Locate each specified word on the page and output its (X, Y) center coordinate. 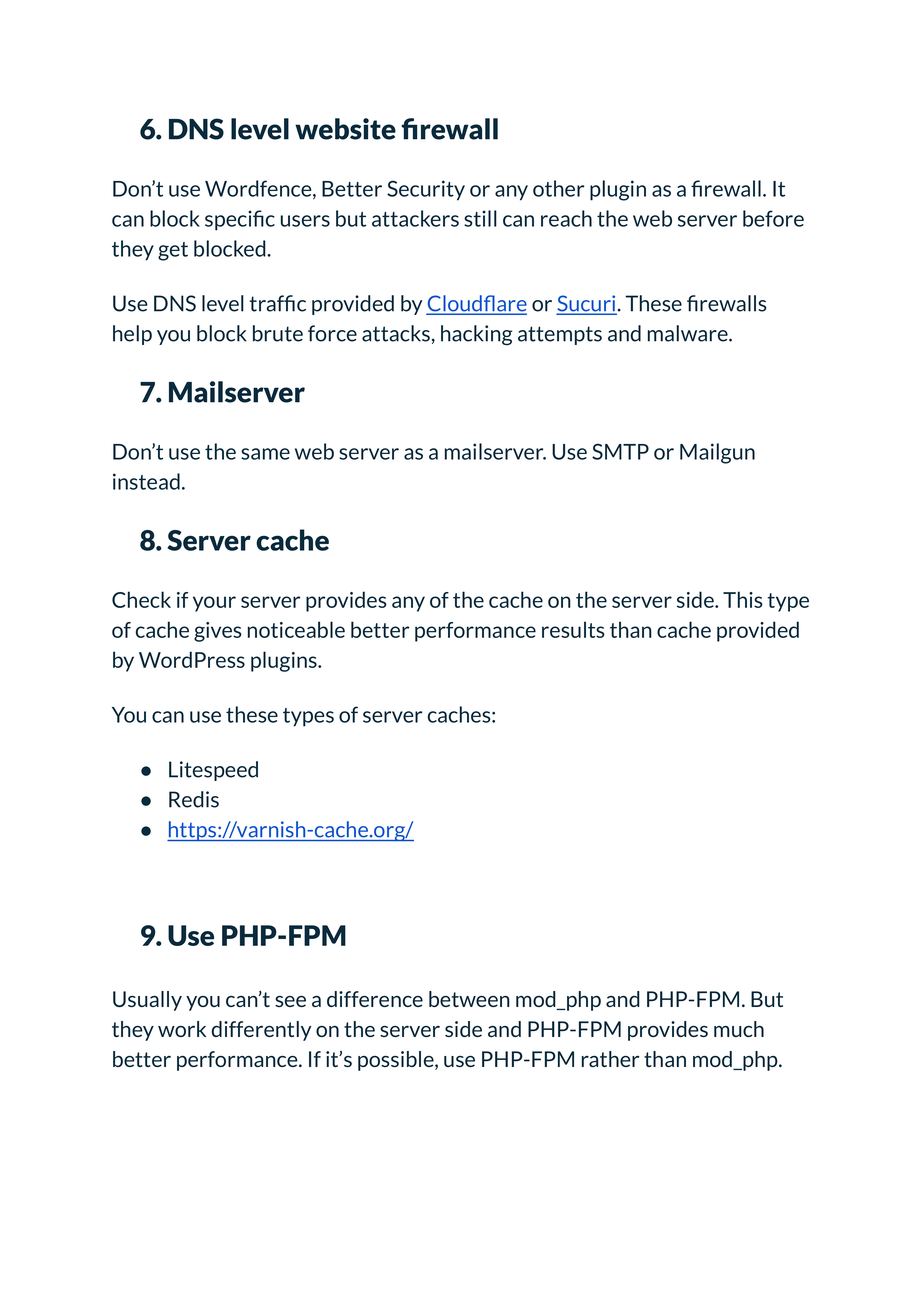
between (469, 999)
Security (426, 190)
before (773, 218)
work (182, 1029)
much (739, 1029)
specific (240, 220)
